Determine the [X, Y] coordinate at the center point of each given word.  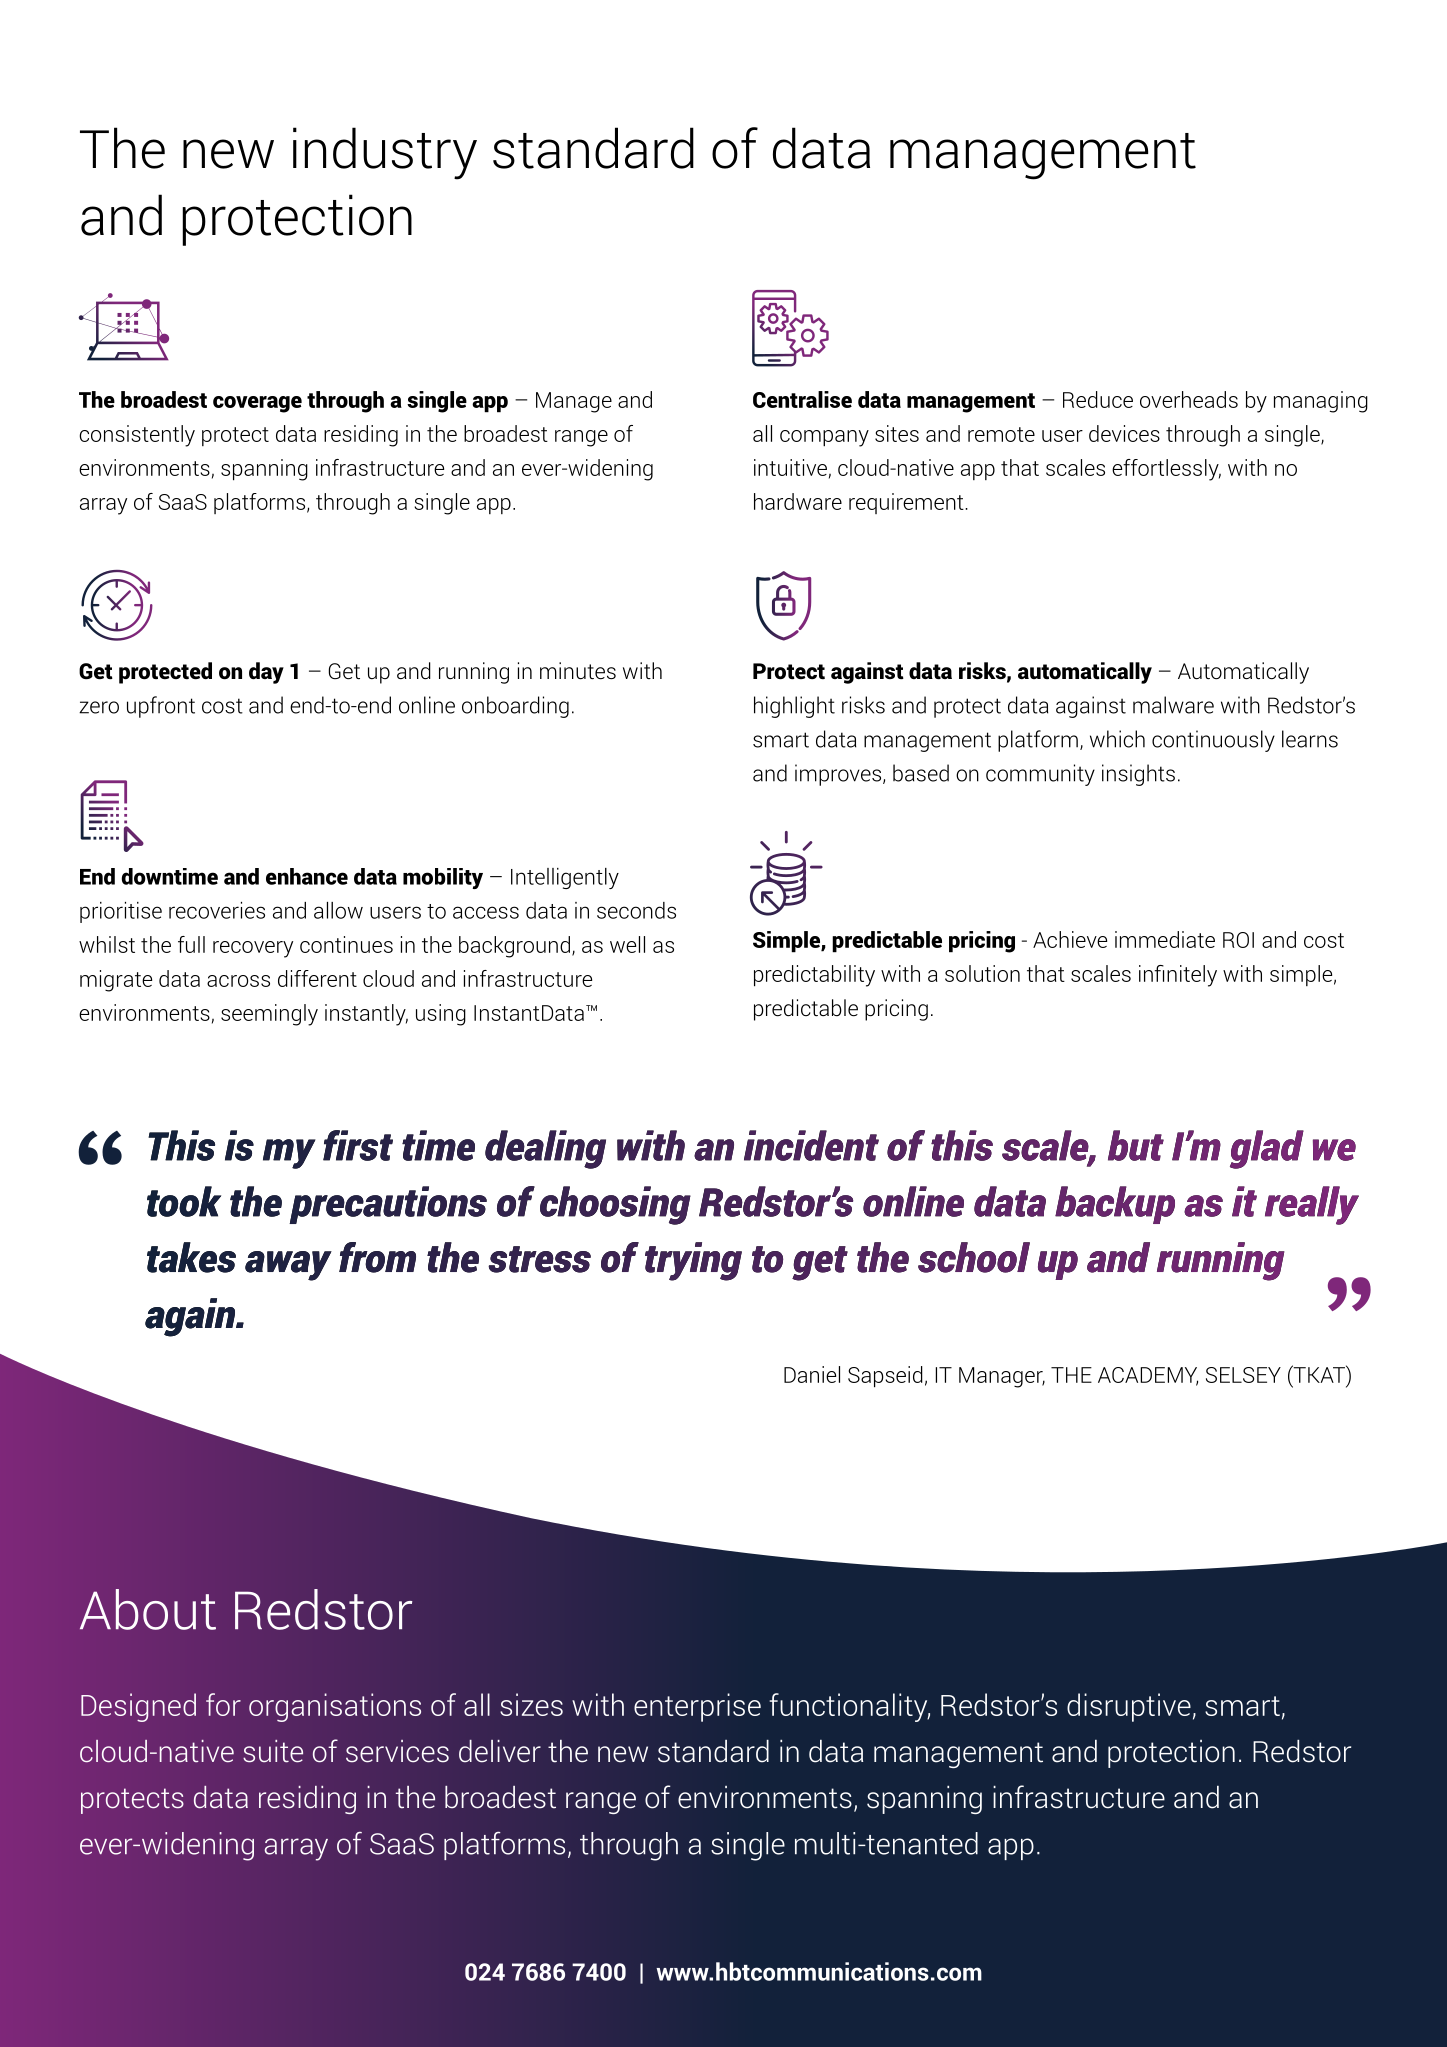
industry [385, 153]
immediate [1165, 939]
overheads [1189, 399]
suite [273, 1751]
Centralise [802, 399]
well [627, 944]
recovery [253, 949]
